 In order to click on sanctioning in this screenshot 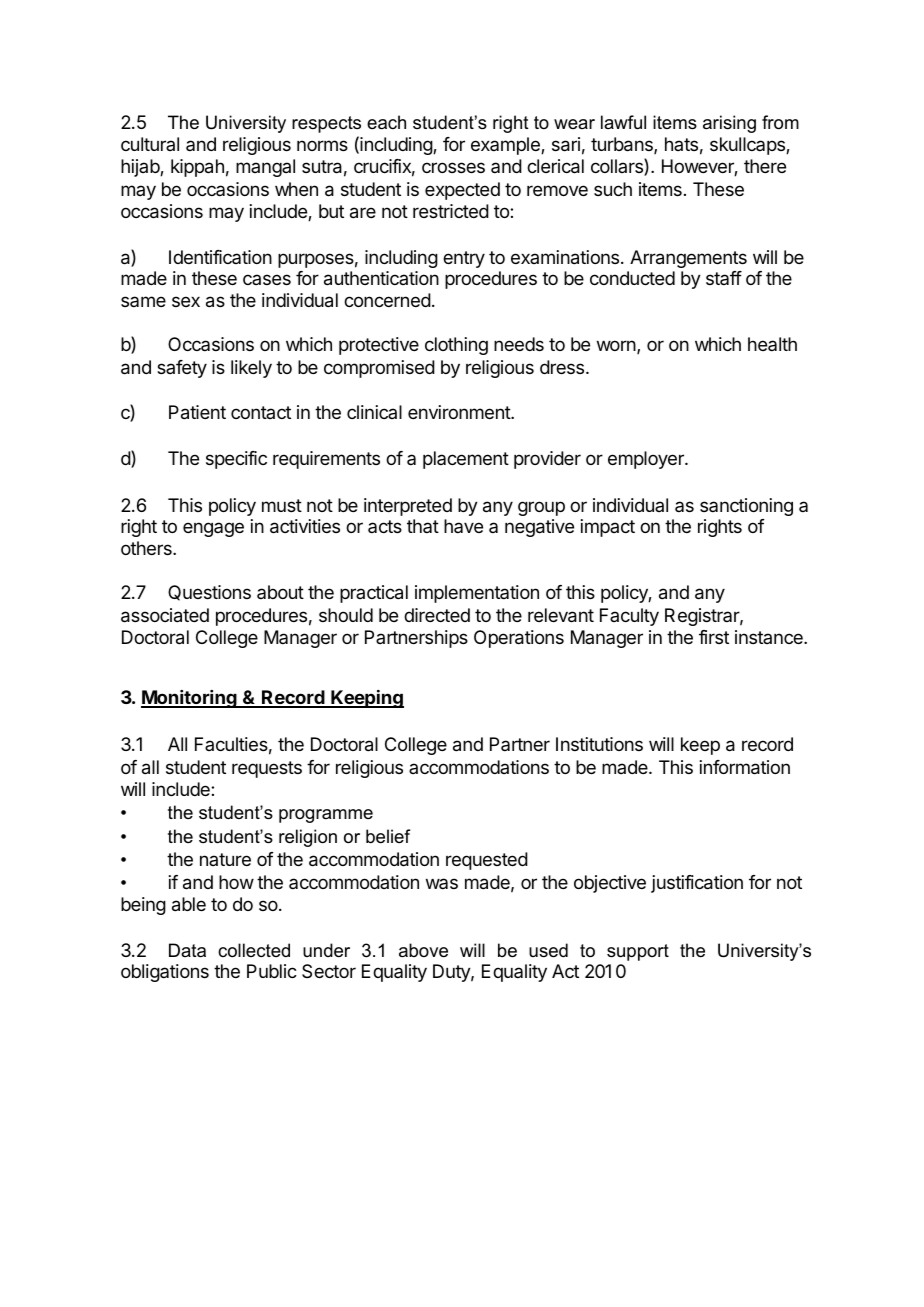, I will do `click(746, 507)`.
